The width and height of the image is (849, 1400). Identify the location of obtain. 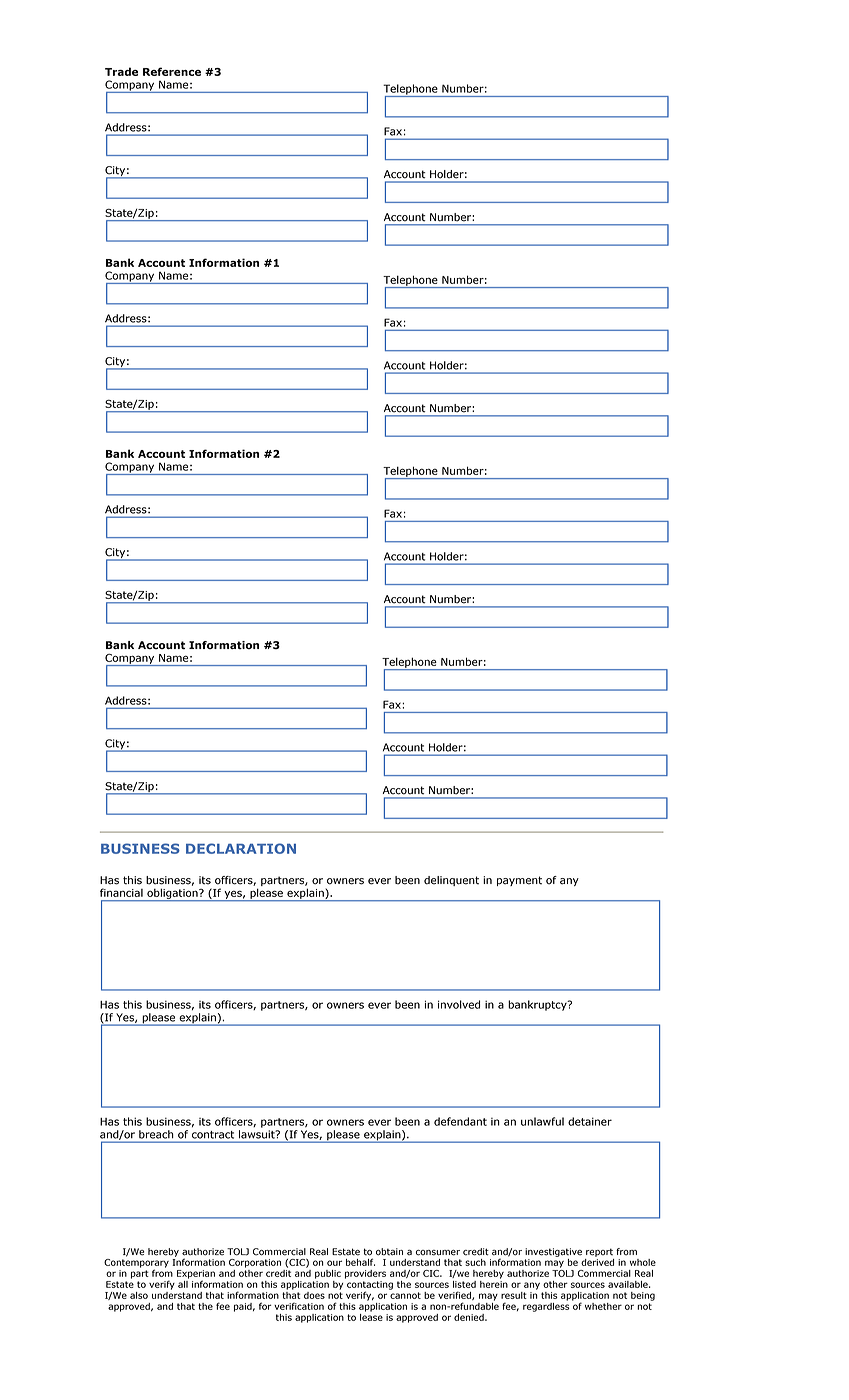
(389, 1252).
